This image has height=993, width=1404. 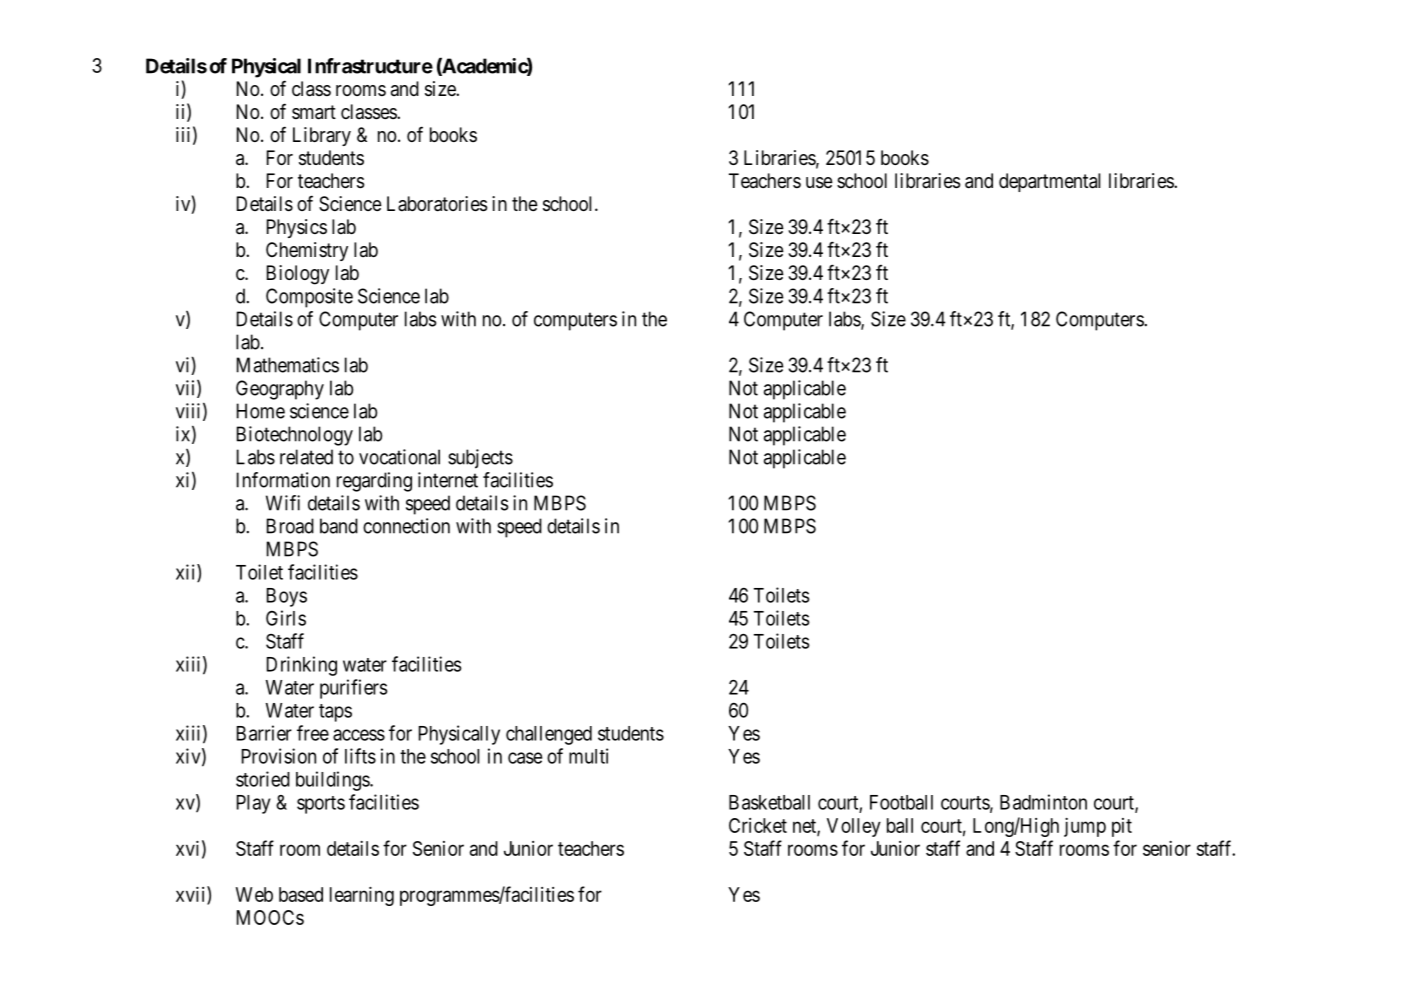 What do you see at coordinates (480, 459) in the image?
I see `subjects` at bounding box center [480, 459].
